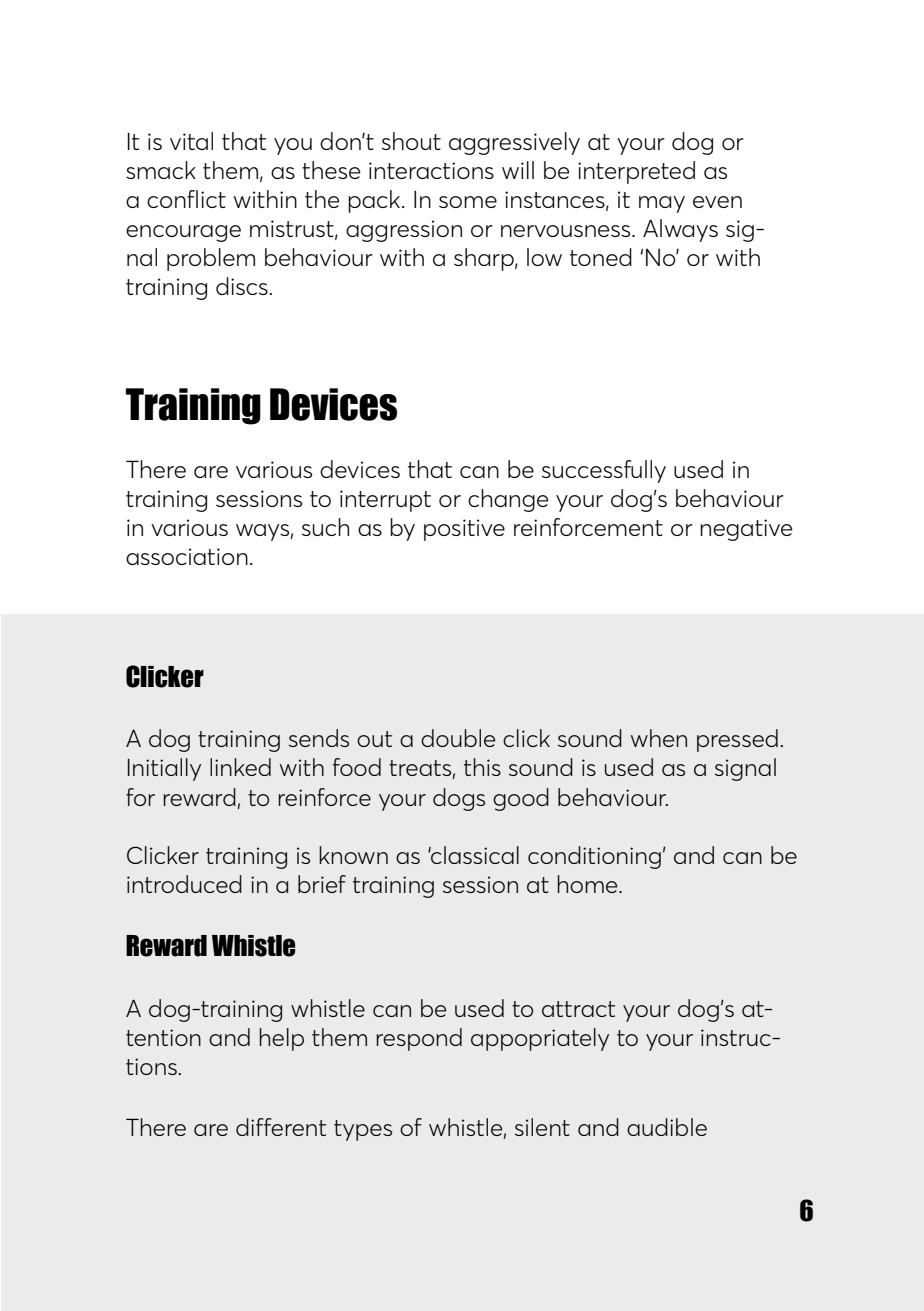  I want to click on different, so click(281, 1127).
